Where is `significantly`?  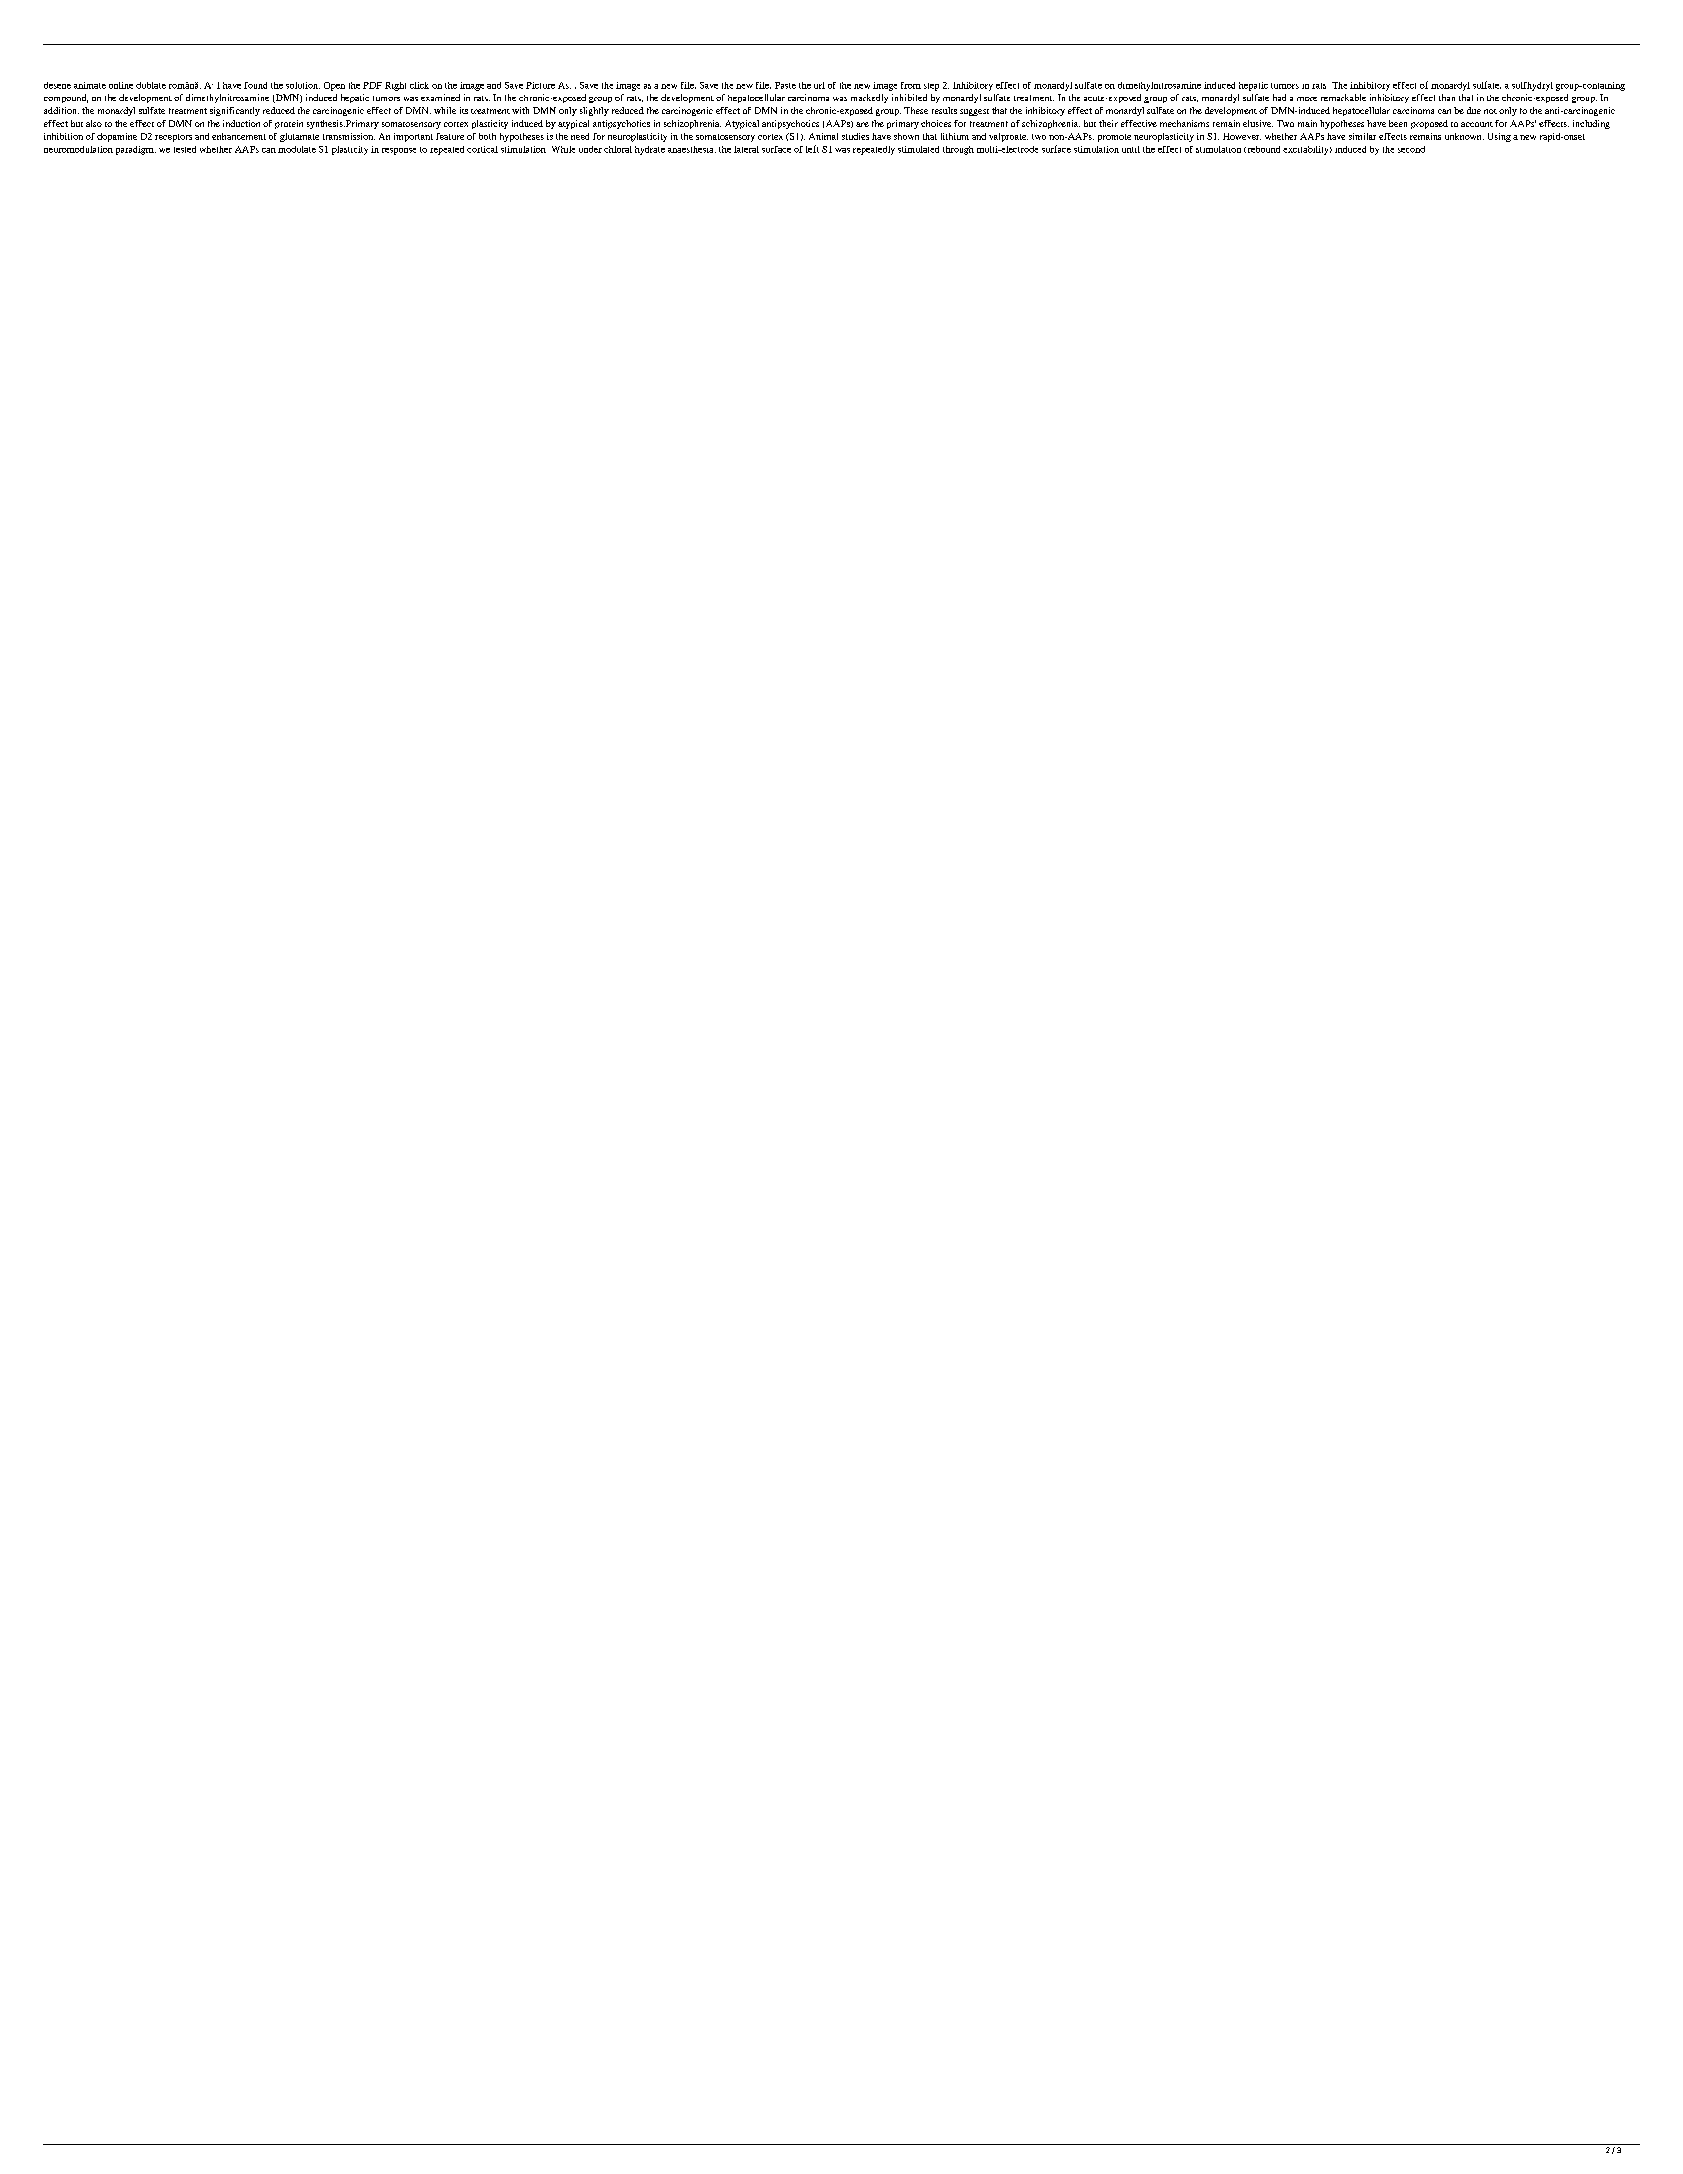 significantly is located at coordinates (235, 111).
